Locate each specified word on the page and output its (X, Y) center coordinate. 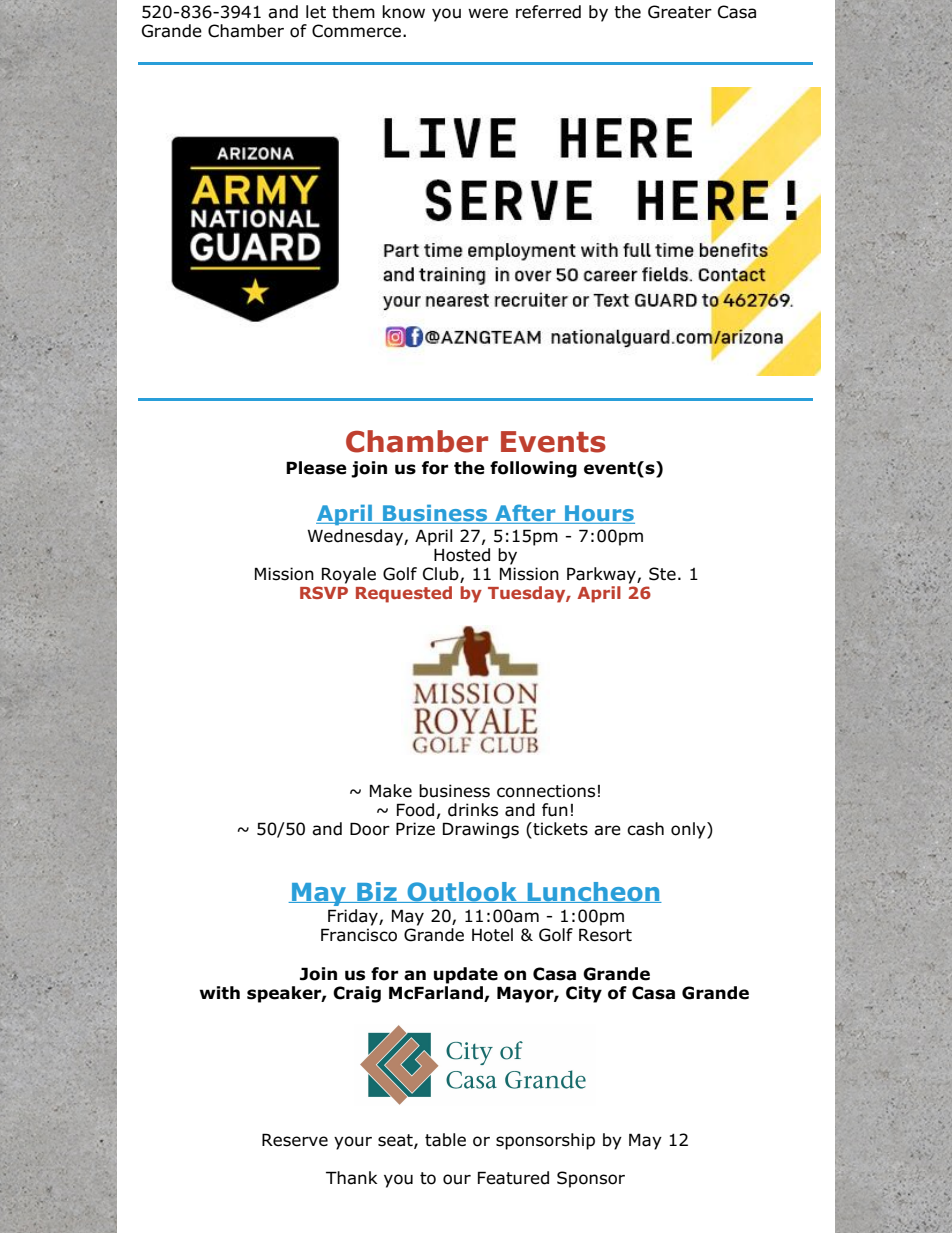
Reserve (295, 1140)
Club (442, 575)
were (488, 13)
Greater (680, 12)
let (316, 12)
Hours (599, 514)
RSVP (324, 592)
